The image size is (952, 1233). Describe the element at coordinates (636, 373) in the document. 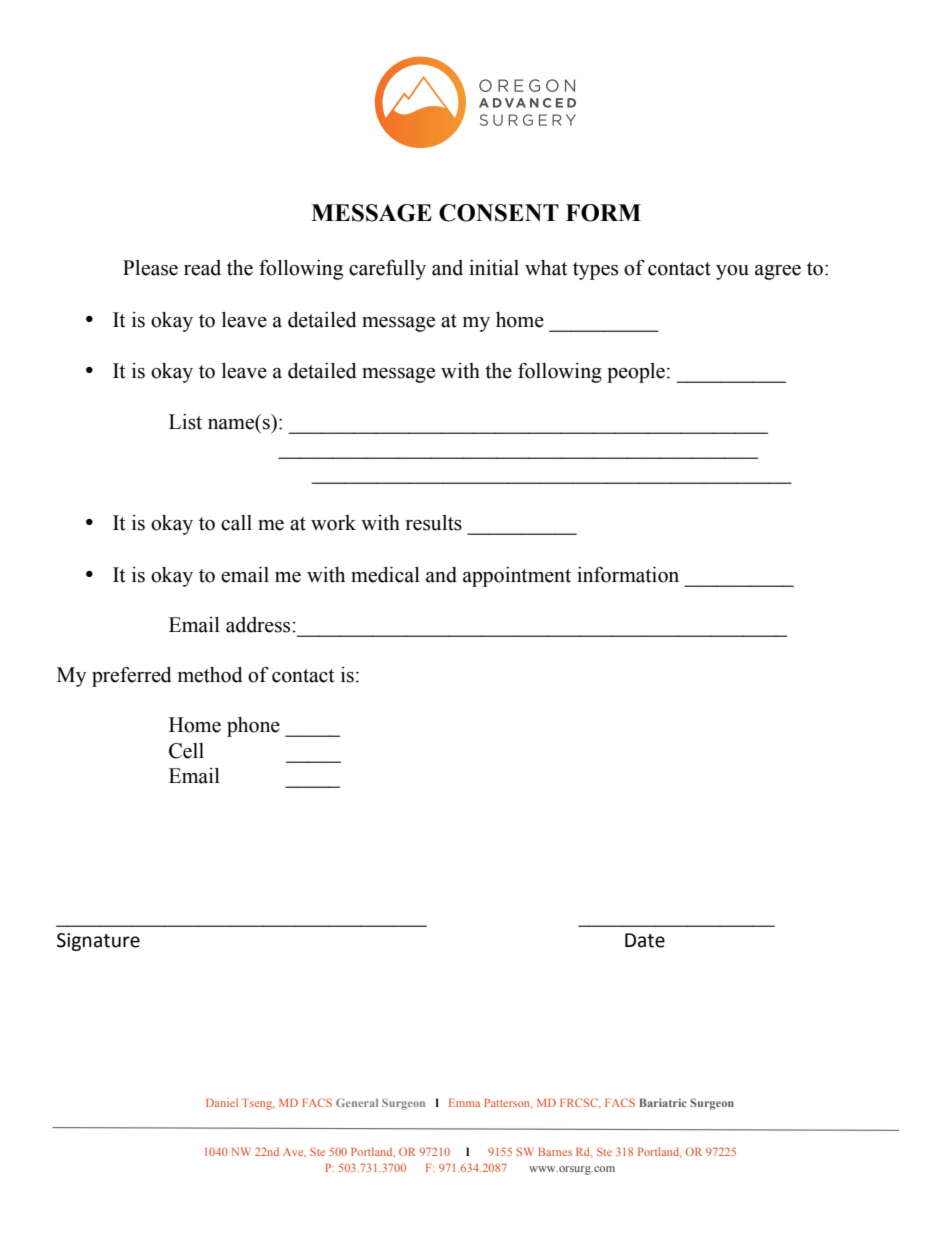

I see `people` at that location.
